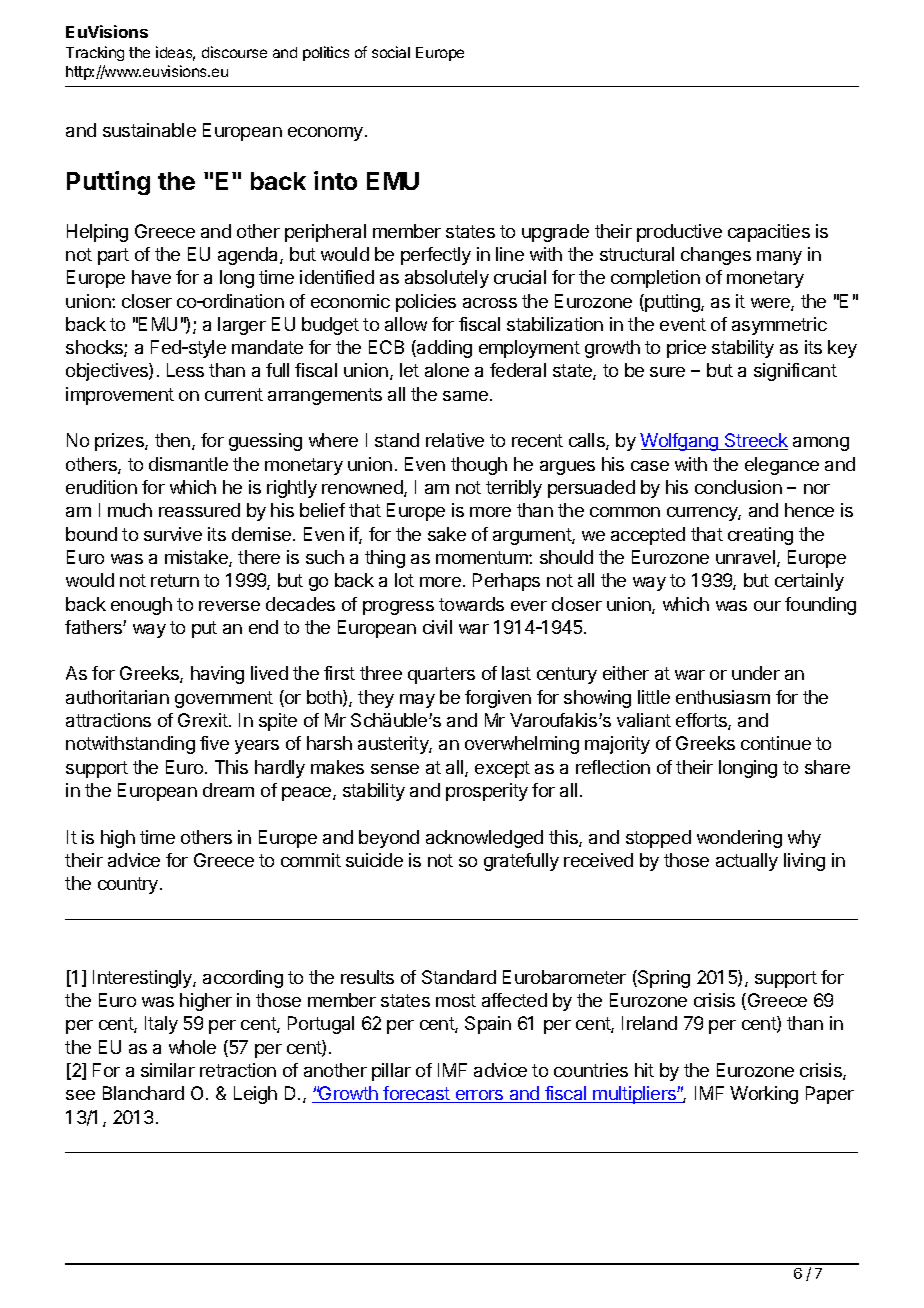 The height and width of the image is (1308, 924). I want to click on similar, so click(168, 1070).
